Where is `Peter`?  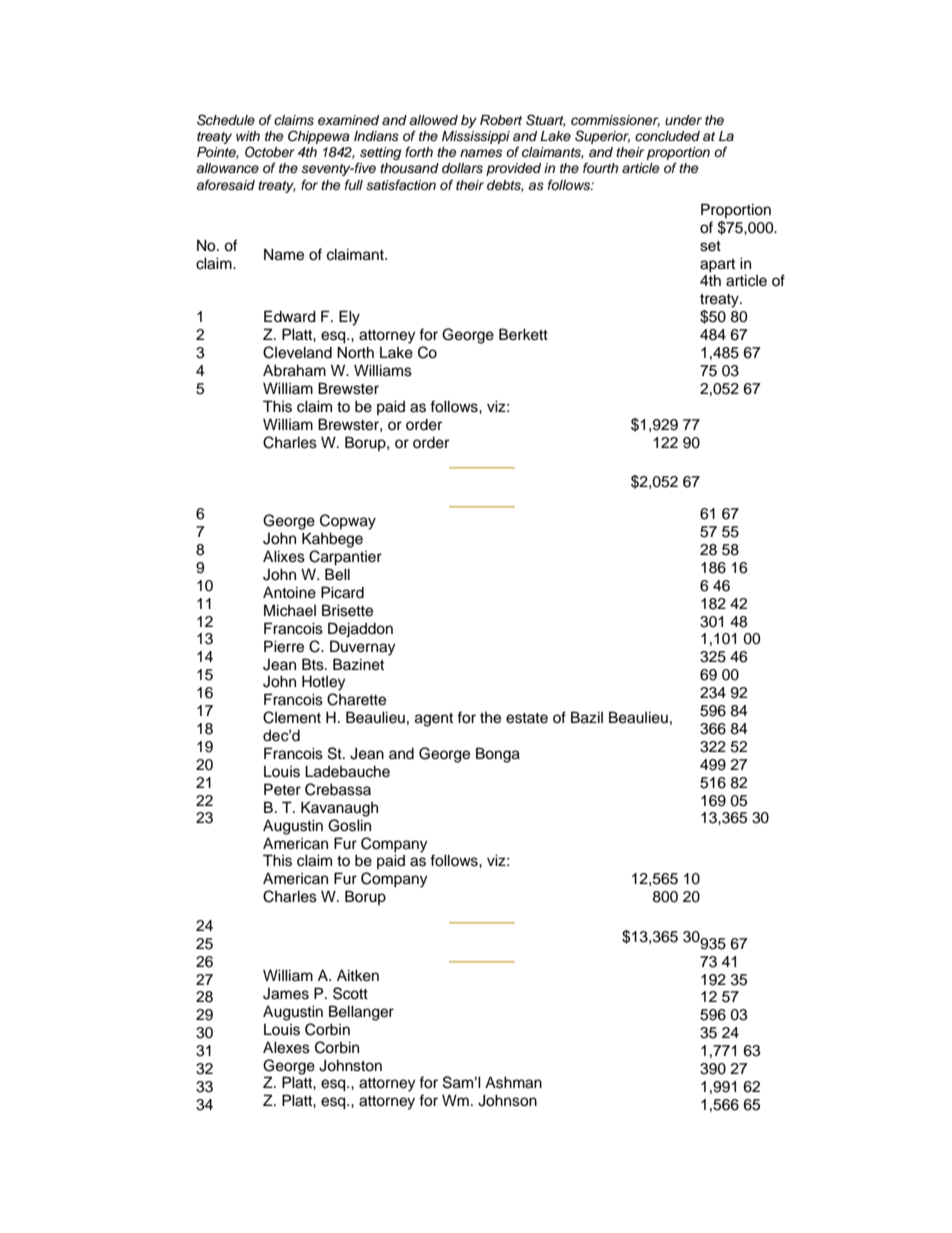 Peter is located at coordinates (282, 789).
